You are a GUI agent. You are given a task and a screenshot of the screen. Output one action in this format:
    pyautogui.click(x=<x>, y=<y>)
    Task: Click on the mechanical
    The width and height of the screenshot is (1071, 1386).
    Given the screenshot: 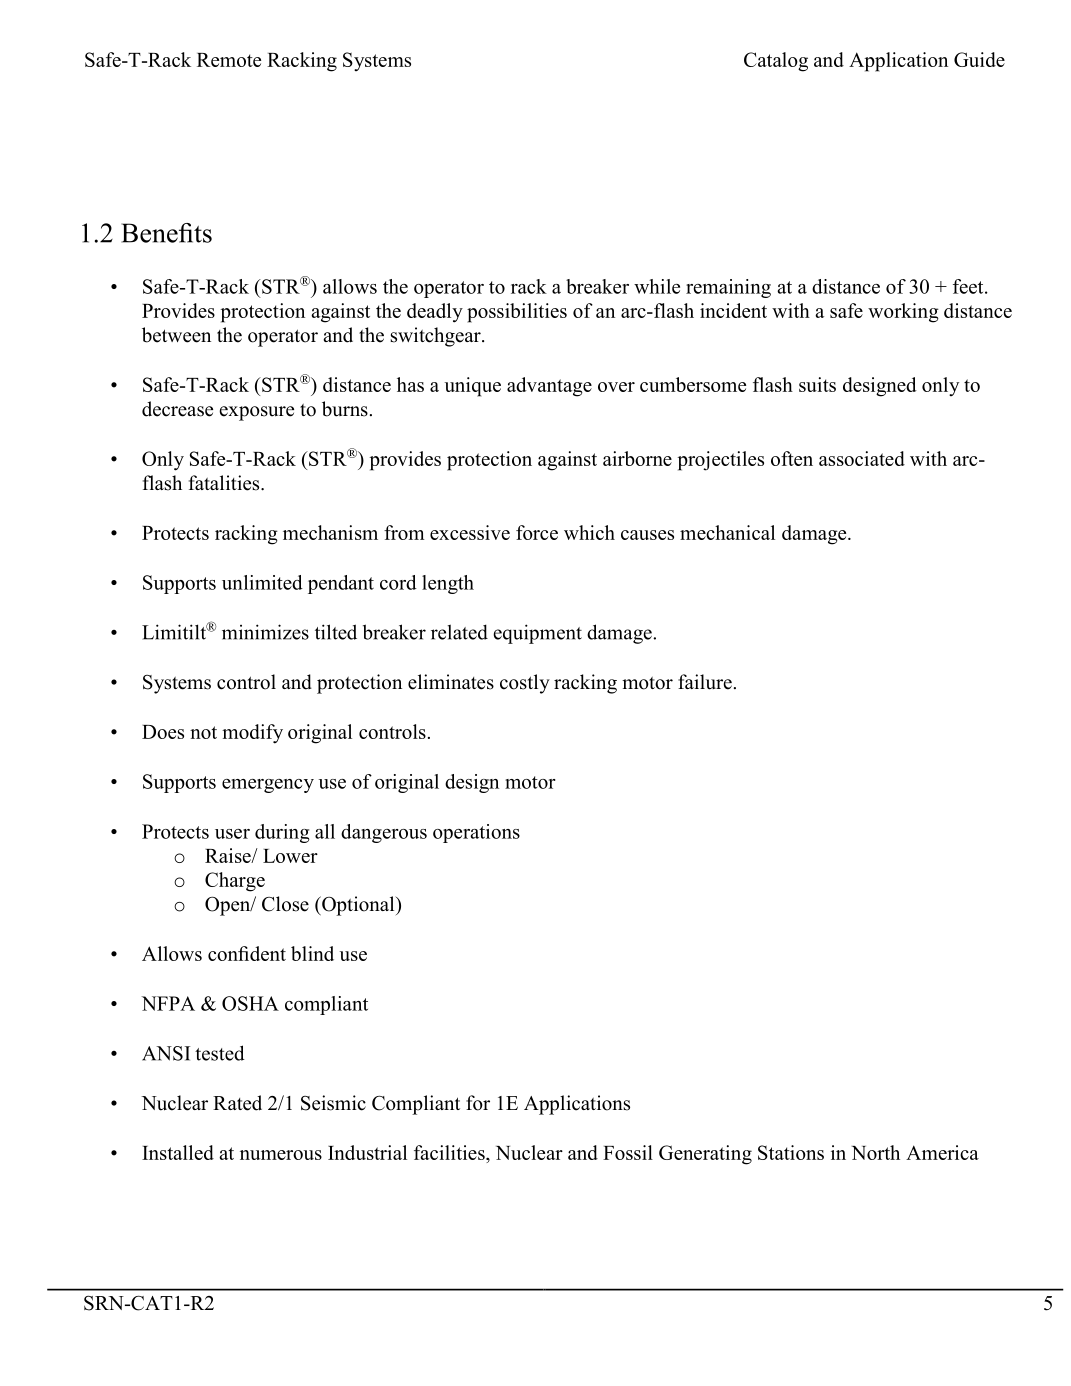 What is the action you would take?
    pyautogui.click(x=727, y=532)
